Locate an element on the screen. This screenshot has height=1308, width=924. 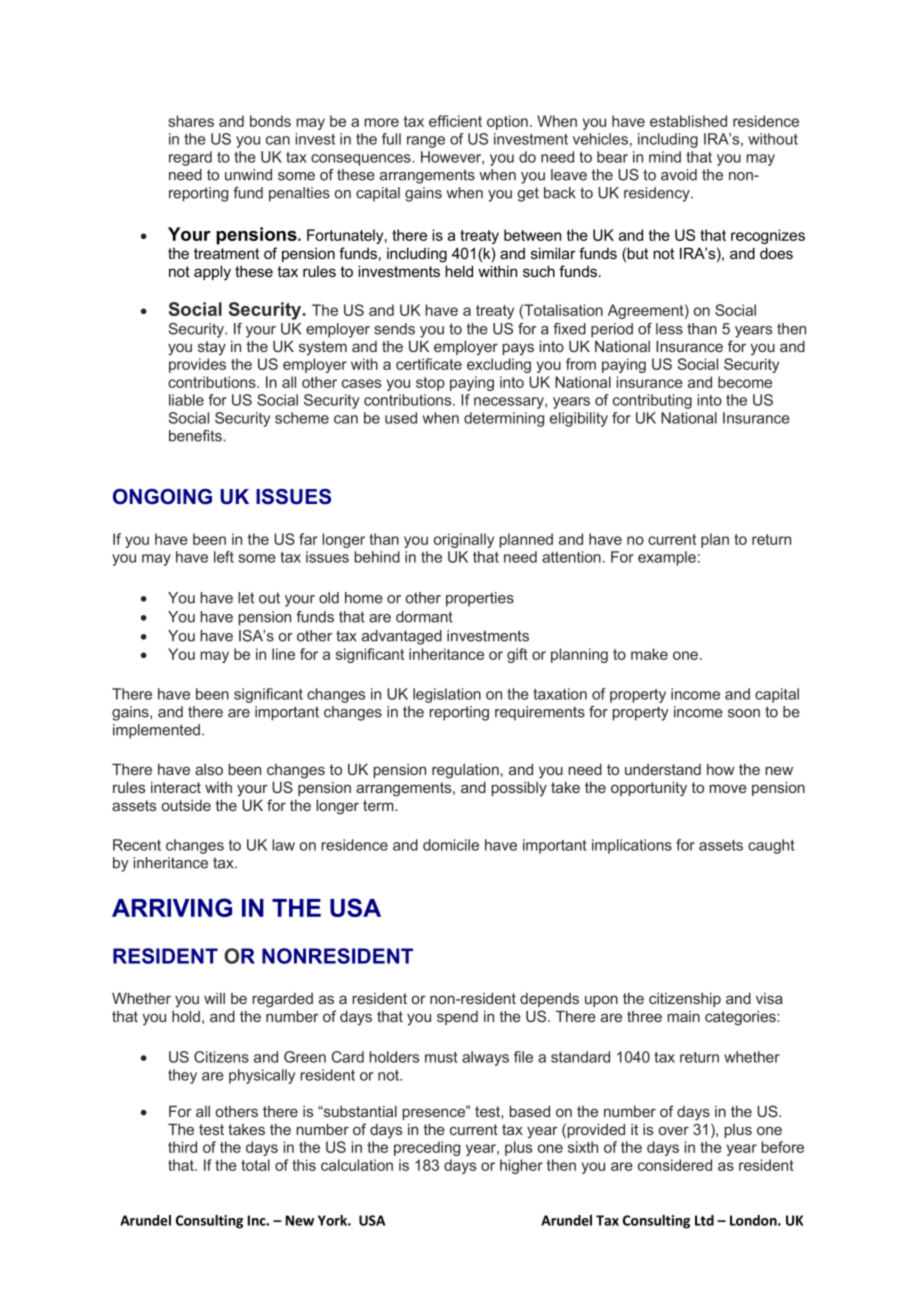
become is located at coordinates (745, 382).
